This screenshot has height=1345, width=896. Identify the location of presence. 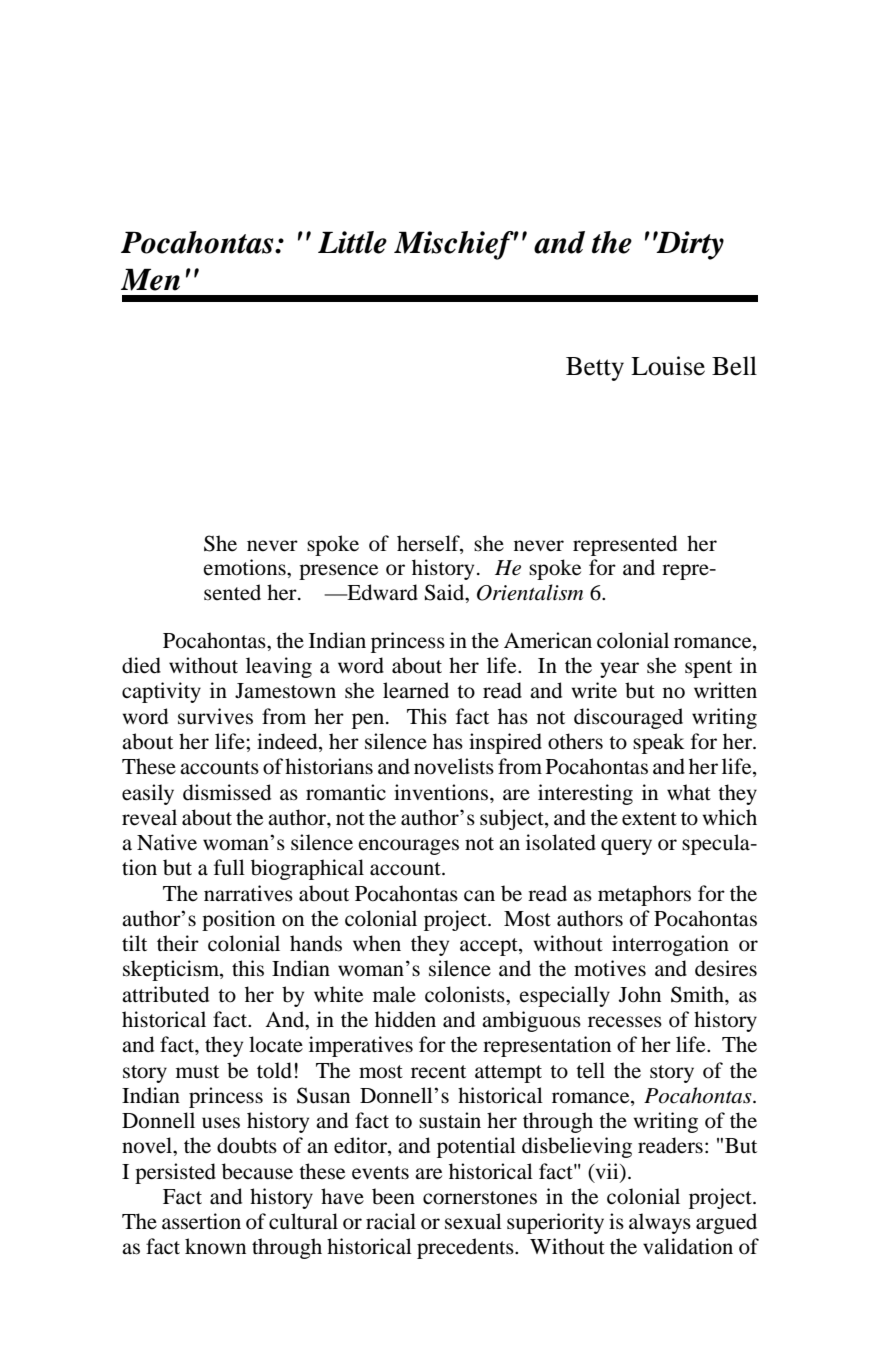
(338, 572).
